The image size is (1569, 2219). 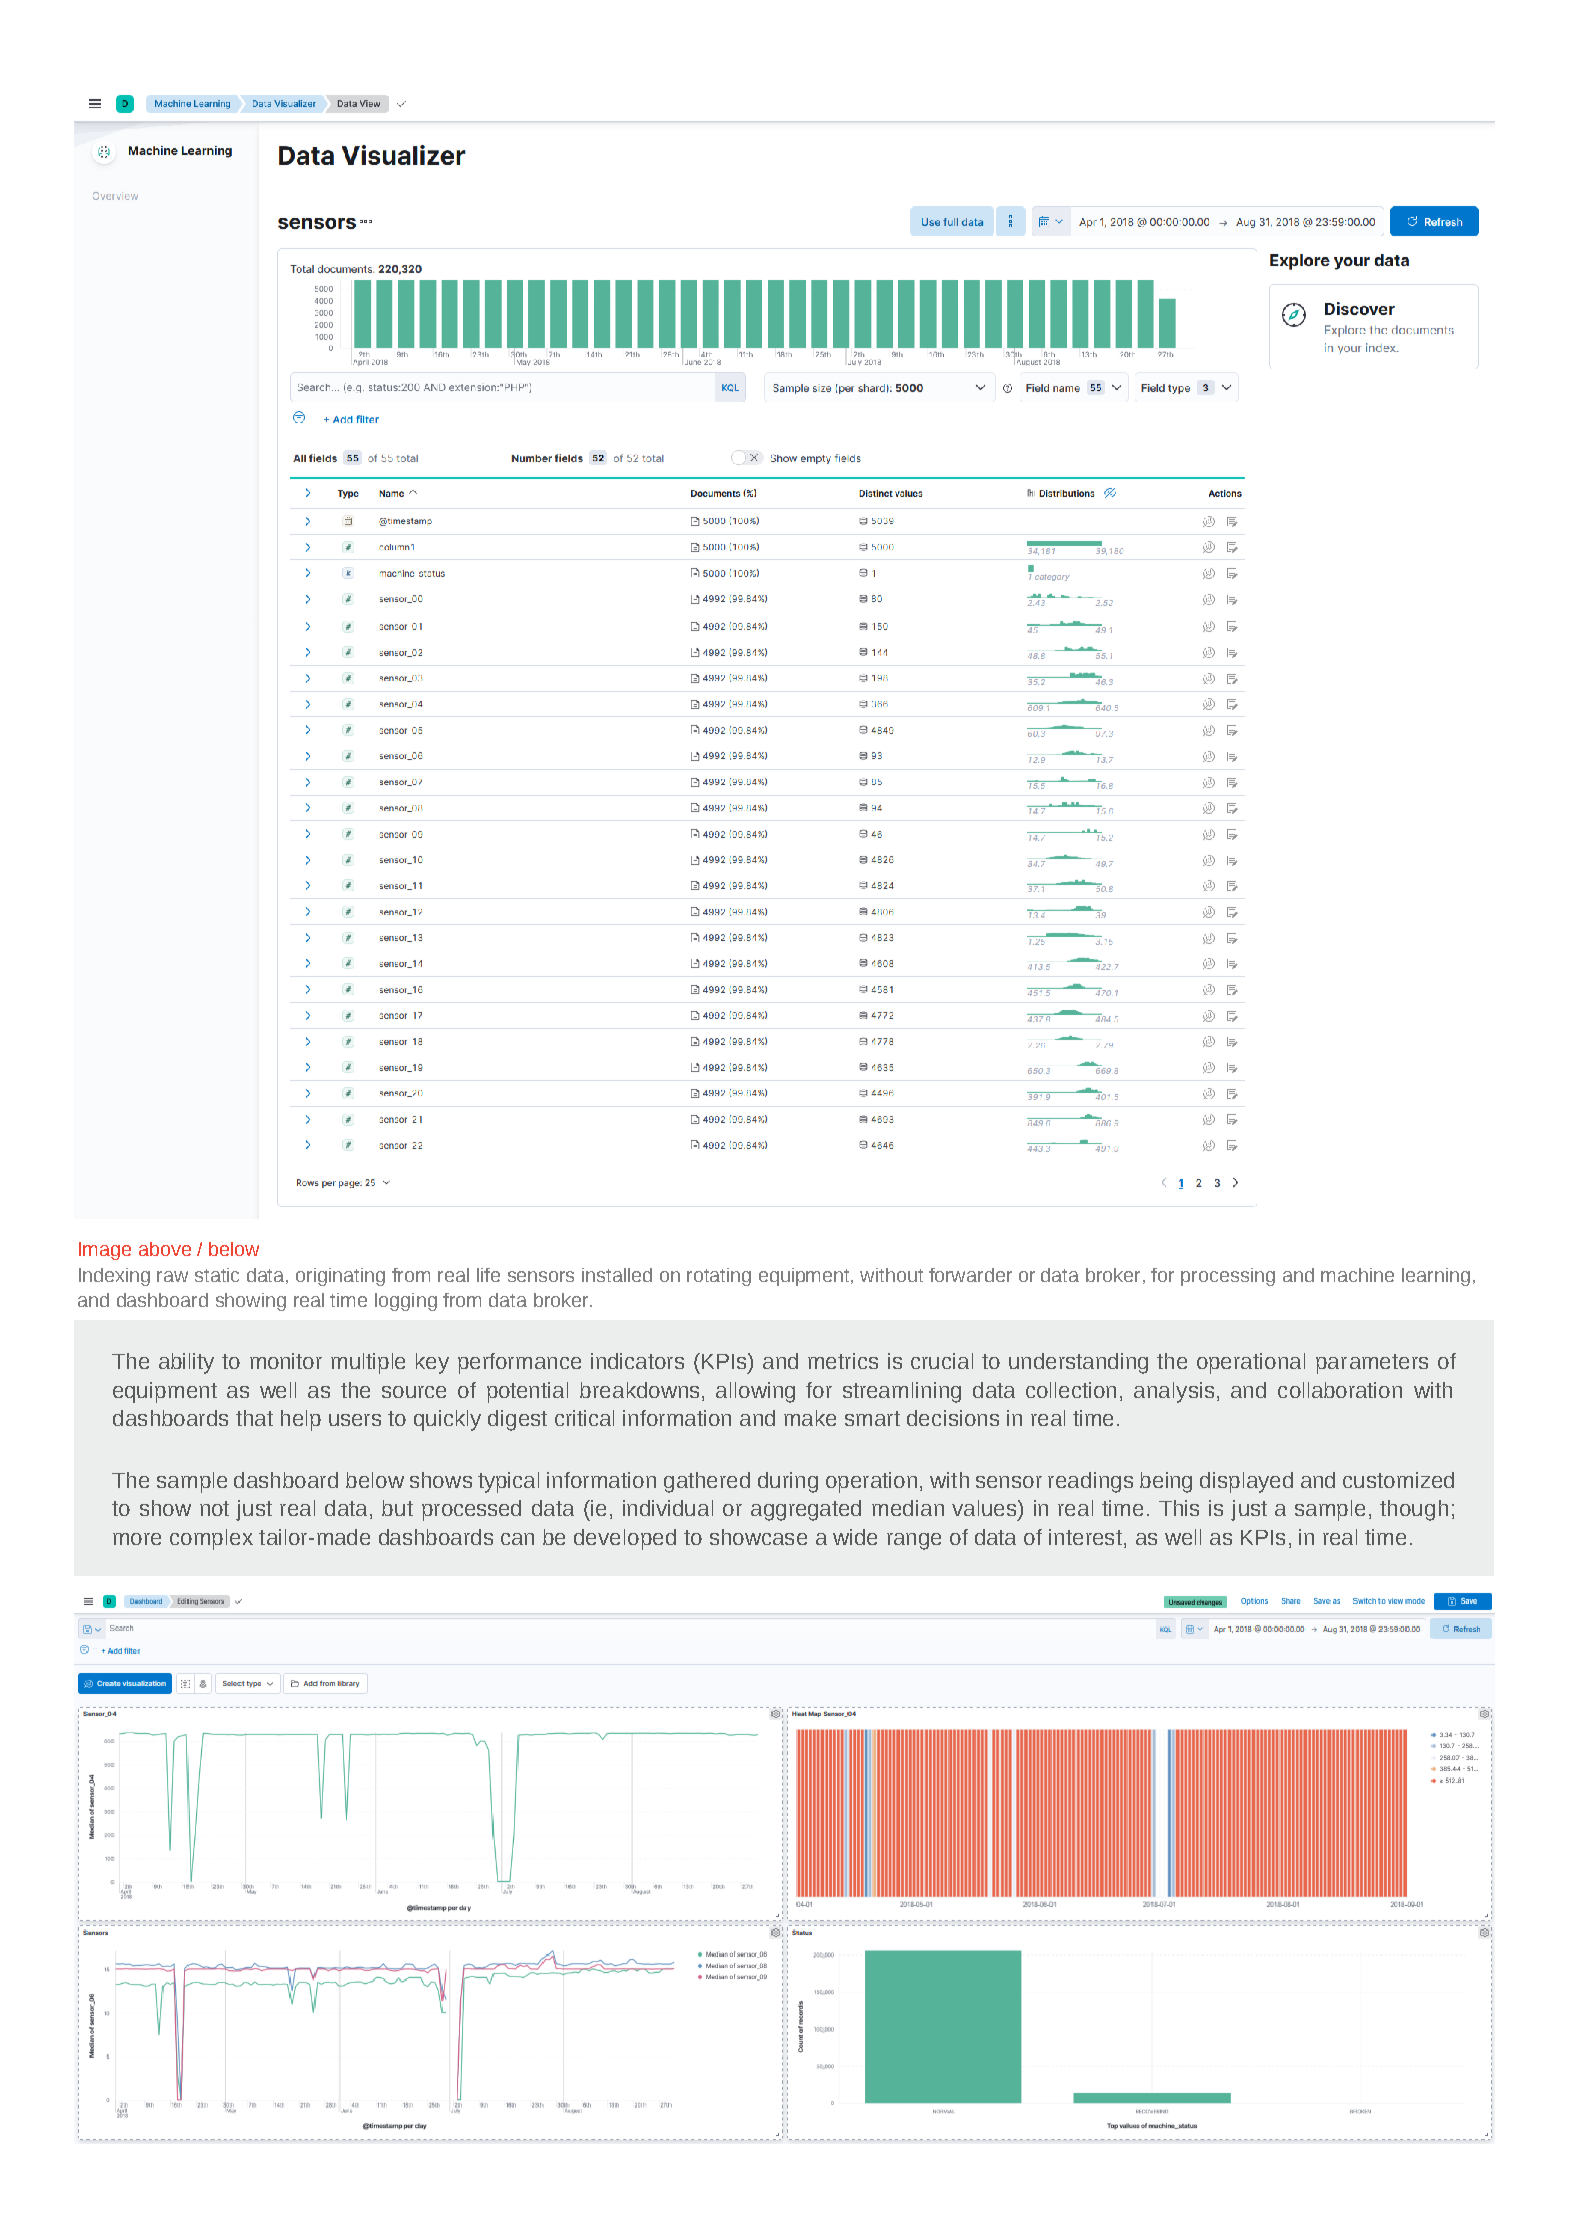 What do you see at coordinates (755, 1392) in the image?
I see `allowing` at bounding box center [755, 1392].
